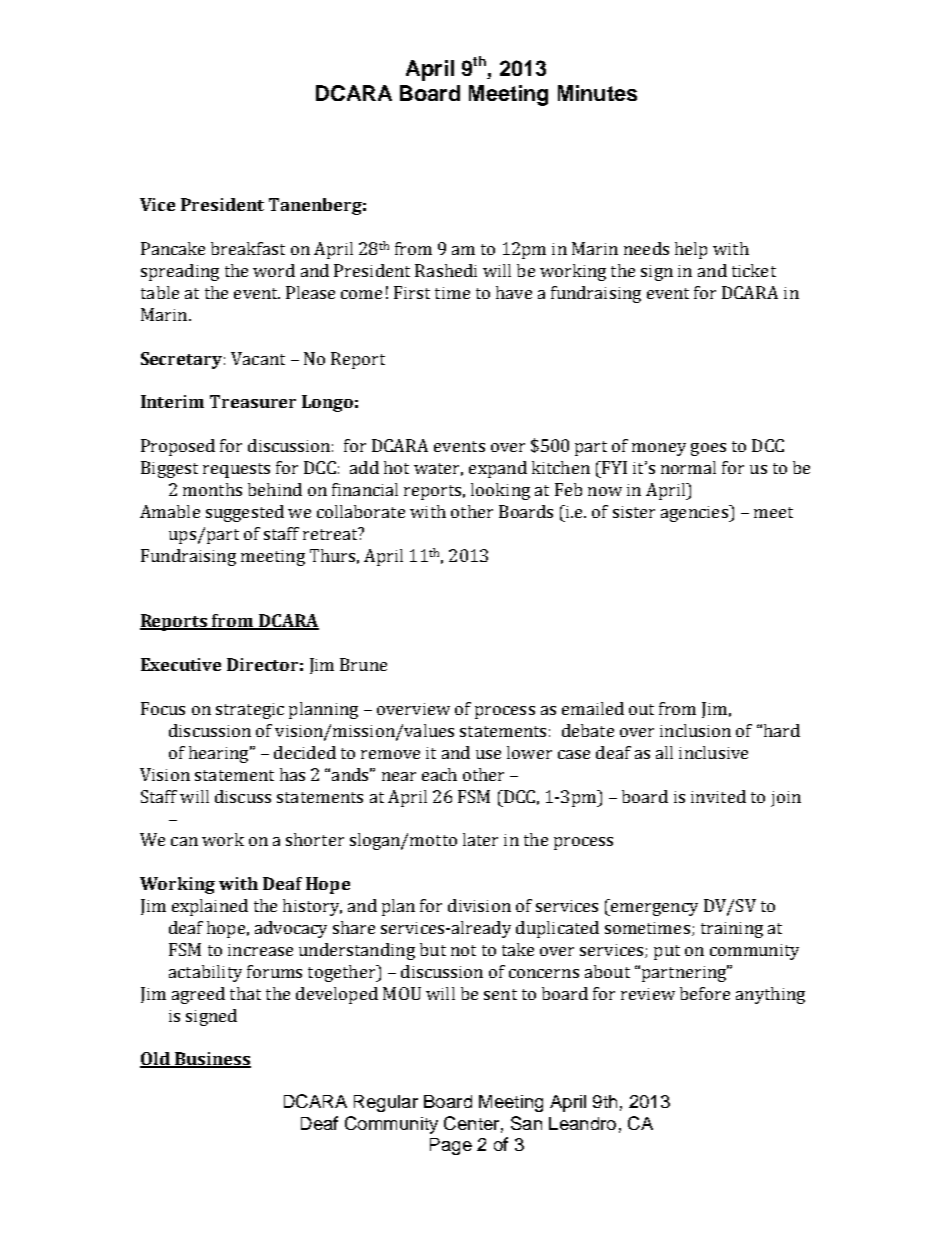 The height and width of the image is (1233, 952). I want to click on looking, so click(500, 491).
